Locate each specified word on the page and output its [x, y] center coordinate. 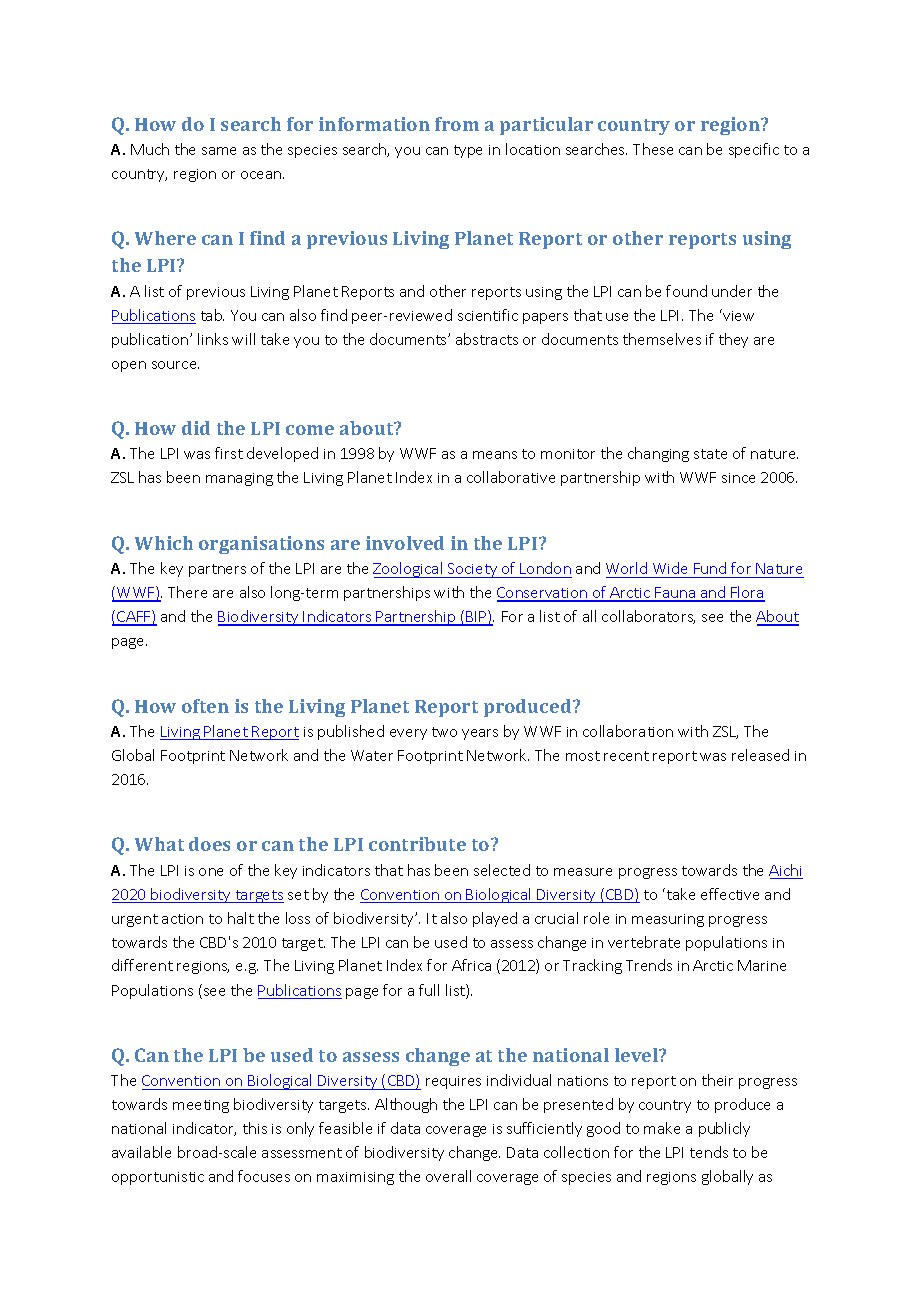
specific [754, 150]
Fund [710, 568]
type [468, 151]
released [760, 755]
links [213, 339]
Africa [471, 965]
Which [164, 543]
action [182, 919]
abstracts [487, 339]
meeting [201, 1106]
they [733, 340]
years [480, 734]
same [219, 151]
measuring [668, 920]
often [205, 706]
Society [473, 570]
